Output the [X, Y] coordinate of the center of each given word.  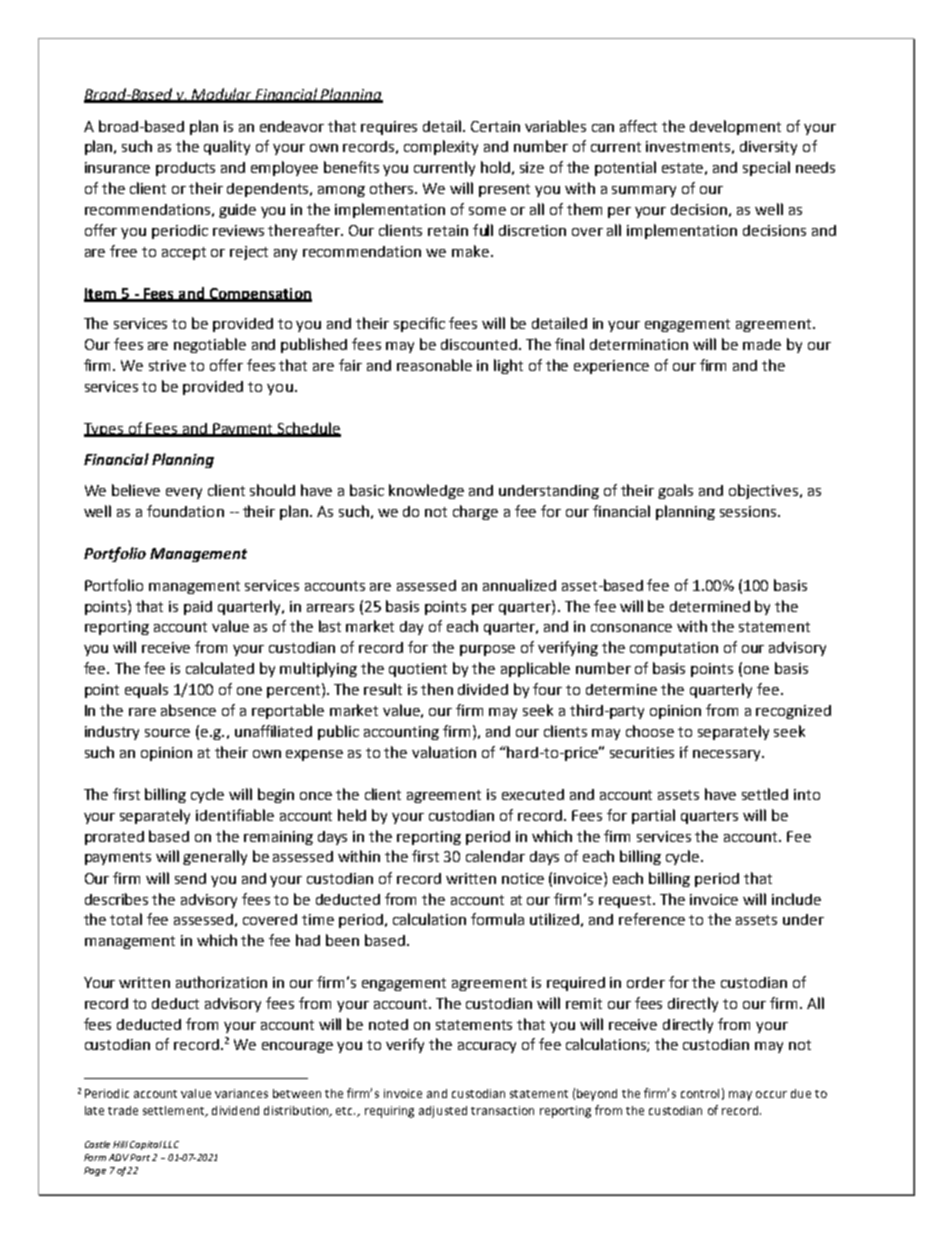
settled [765, 794]
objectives [765, 491]
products [185, 169]
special [766, 168]
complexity [441, 147]
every [184, 493]
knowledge [426, 491]
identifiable [235, 815]
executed [533, 794]
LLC [171, 1144]
